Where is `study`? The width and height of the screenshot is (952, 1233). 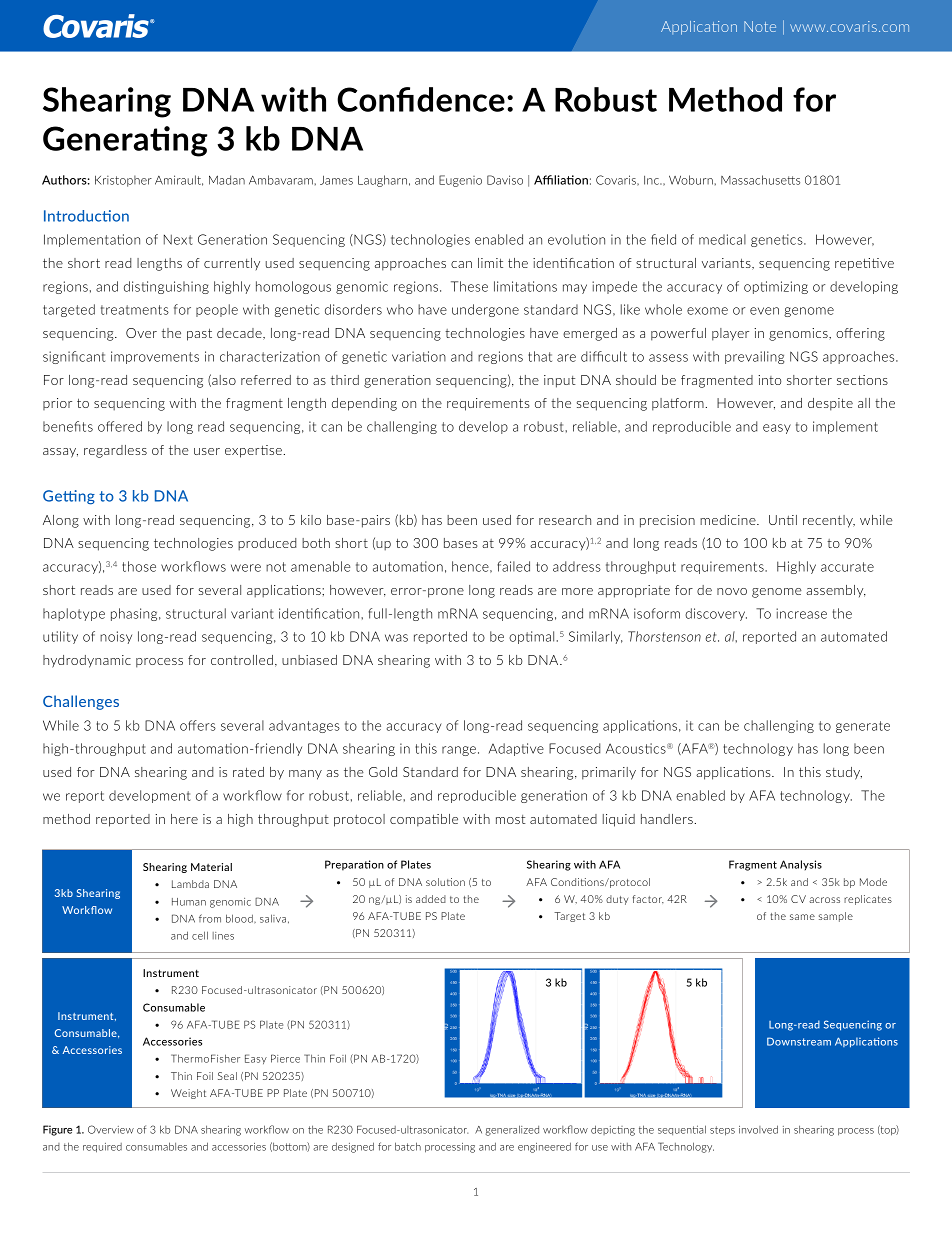 study is located at coordinates (844, 773).
